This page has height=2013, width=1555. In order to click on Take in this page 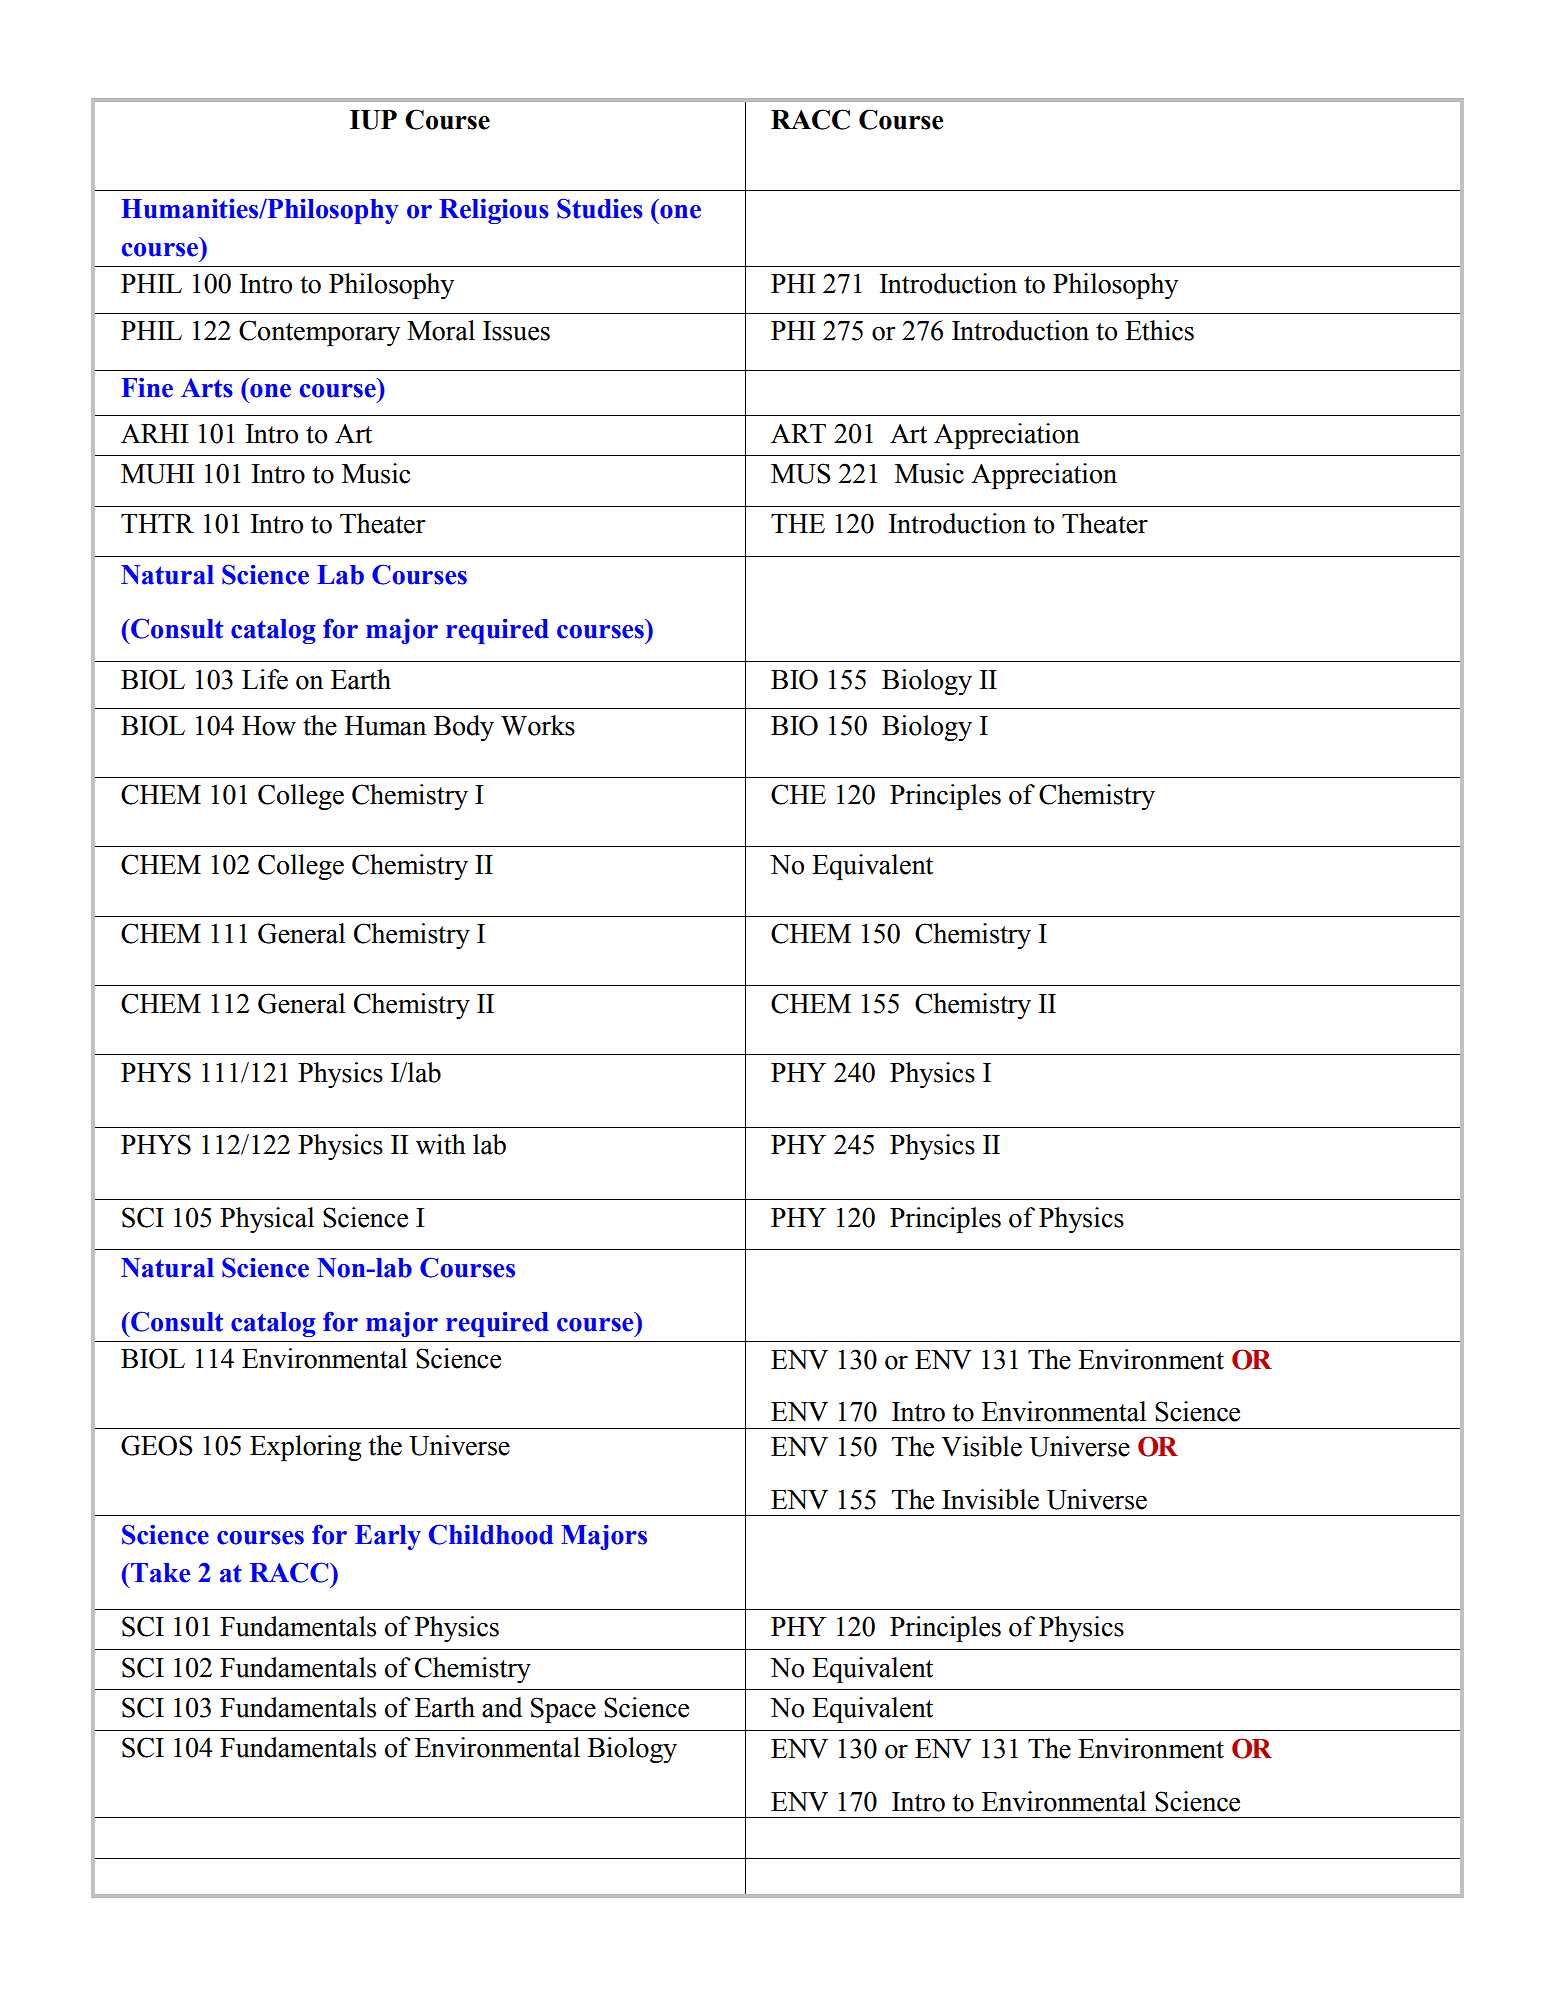, I will do `click(160, 1573)`.
